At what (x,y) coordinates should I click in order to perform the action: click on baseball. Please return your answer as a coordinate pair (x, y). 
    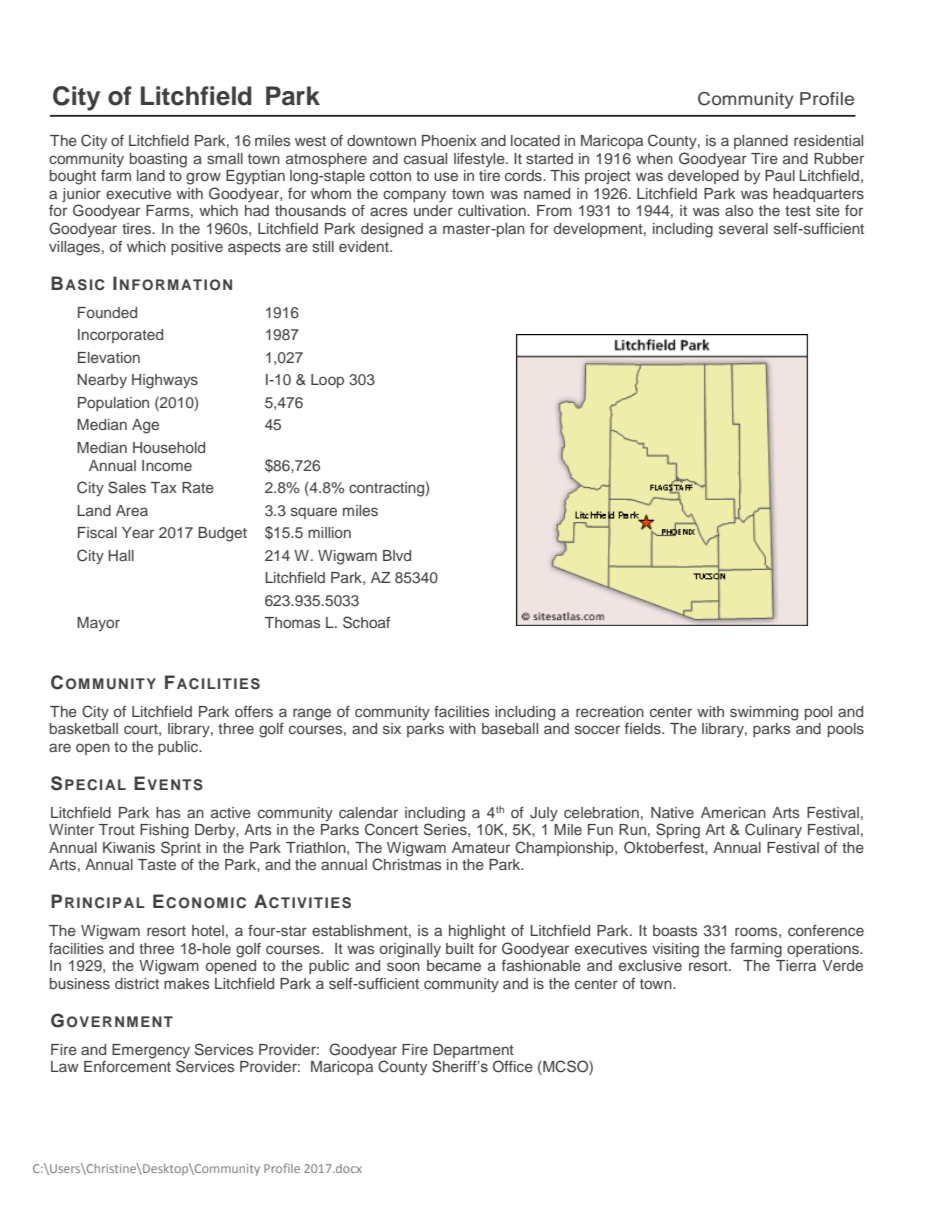
    Looking at the image, I should click on (510, 728).
